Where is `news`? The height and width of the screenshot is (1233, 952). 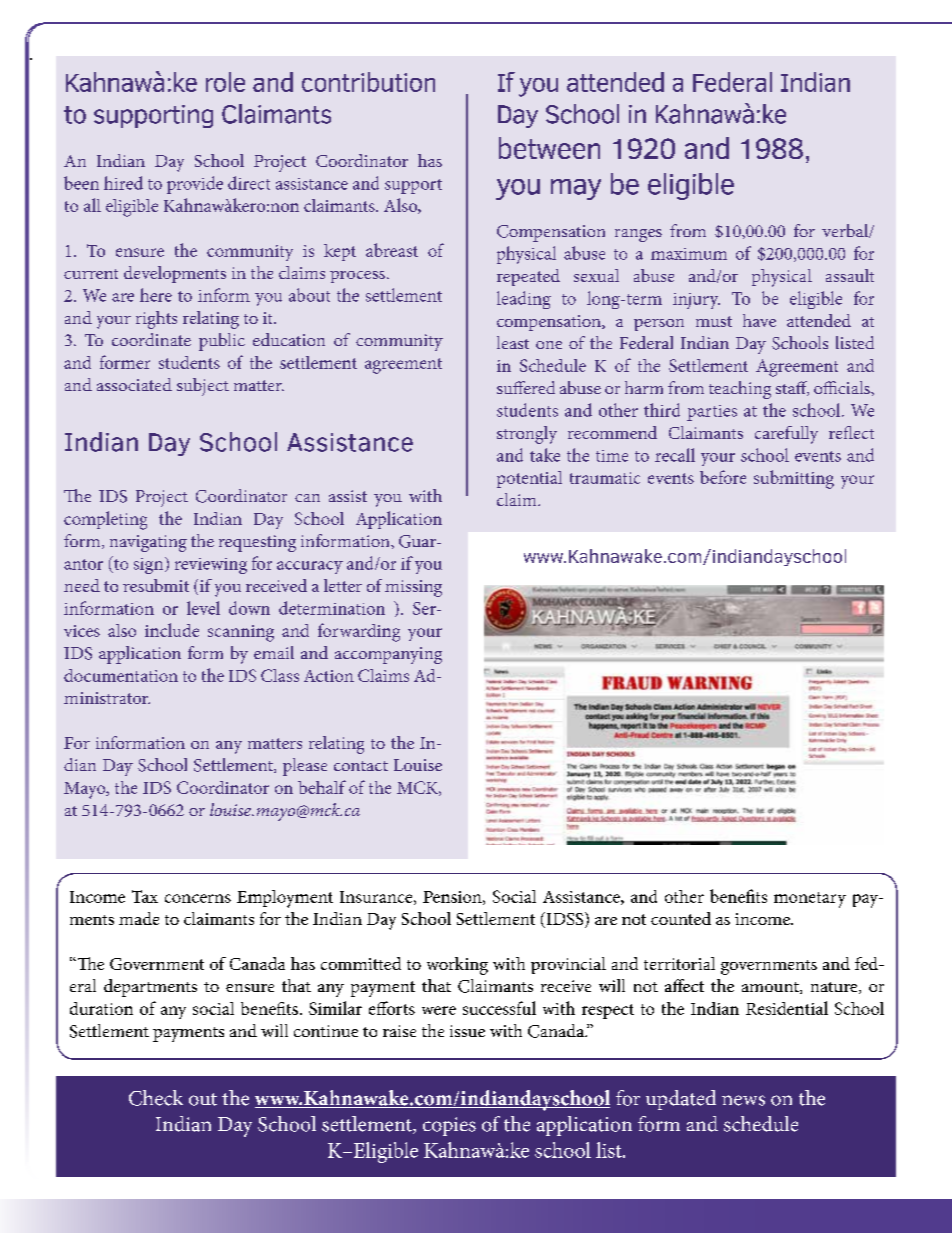 news is located at coordinates (743, 1100).
